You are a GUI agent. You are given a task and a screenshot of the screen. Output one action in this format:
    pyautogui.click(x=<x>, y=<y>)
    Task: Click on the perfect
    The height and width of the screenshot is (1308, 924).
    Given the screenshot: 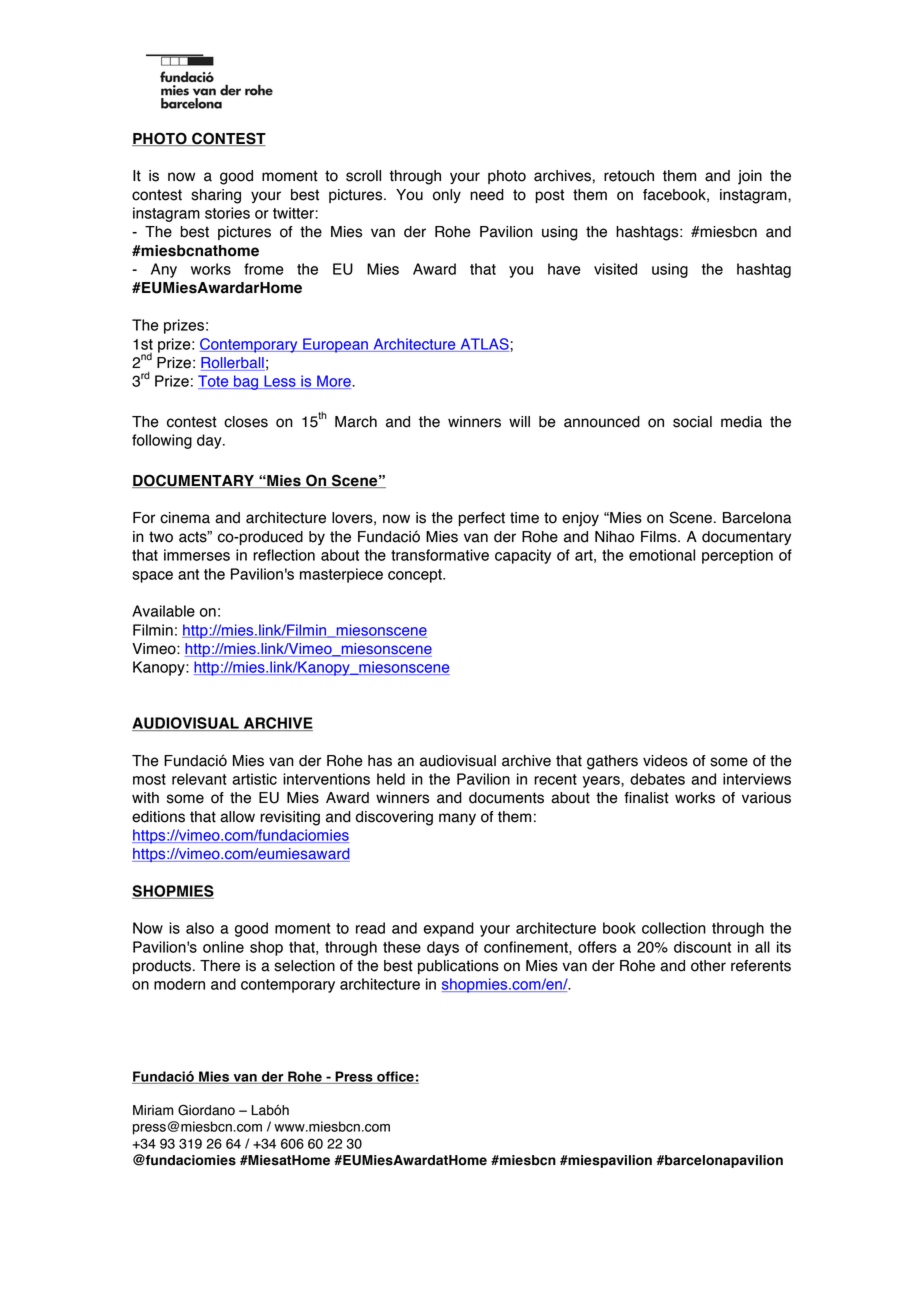 What is the action you would take?
    pyautogui.click(x=481, y=519)
